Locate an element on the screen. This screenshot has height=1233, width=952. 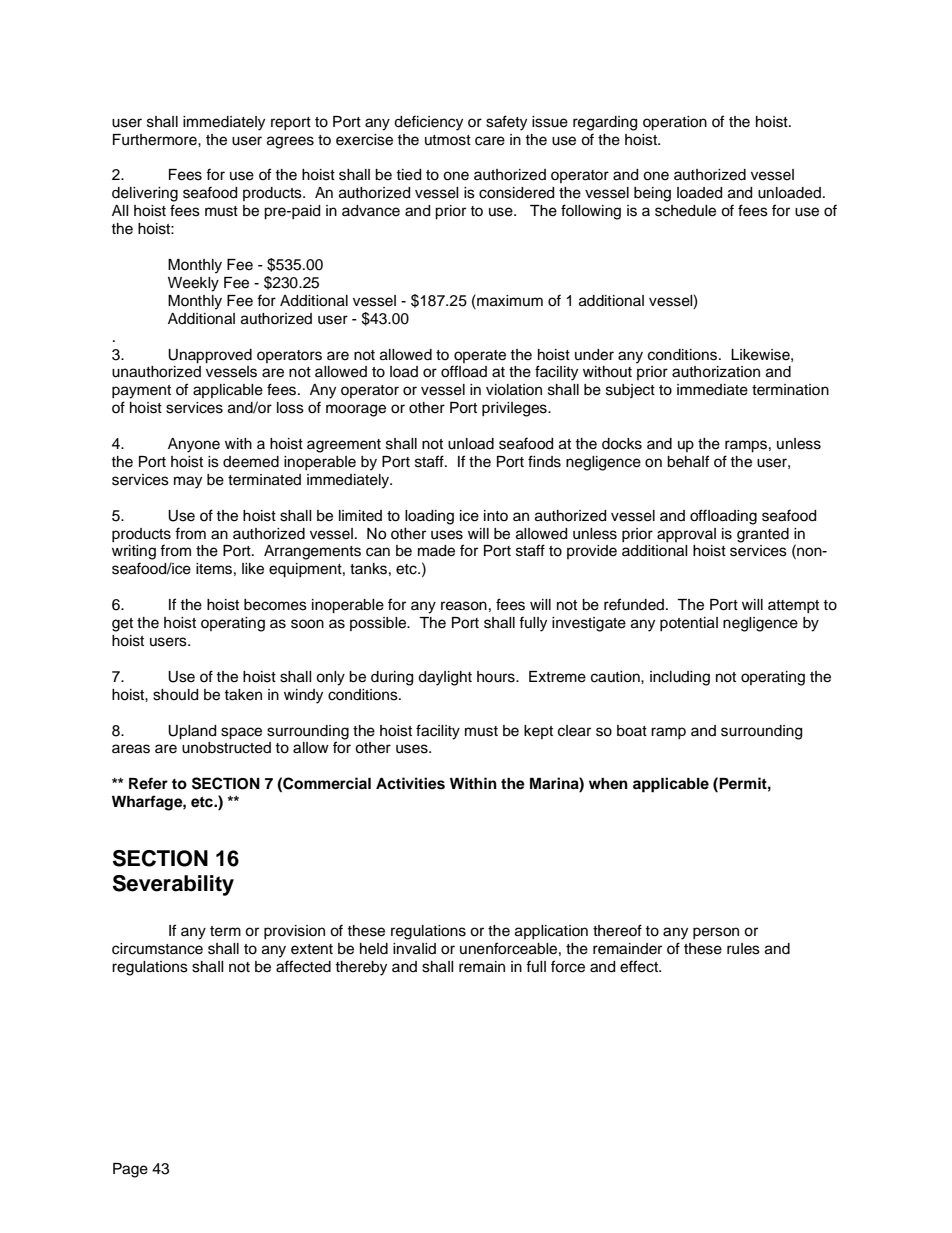
Activities is located at coordinates (410, 783).
